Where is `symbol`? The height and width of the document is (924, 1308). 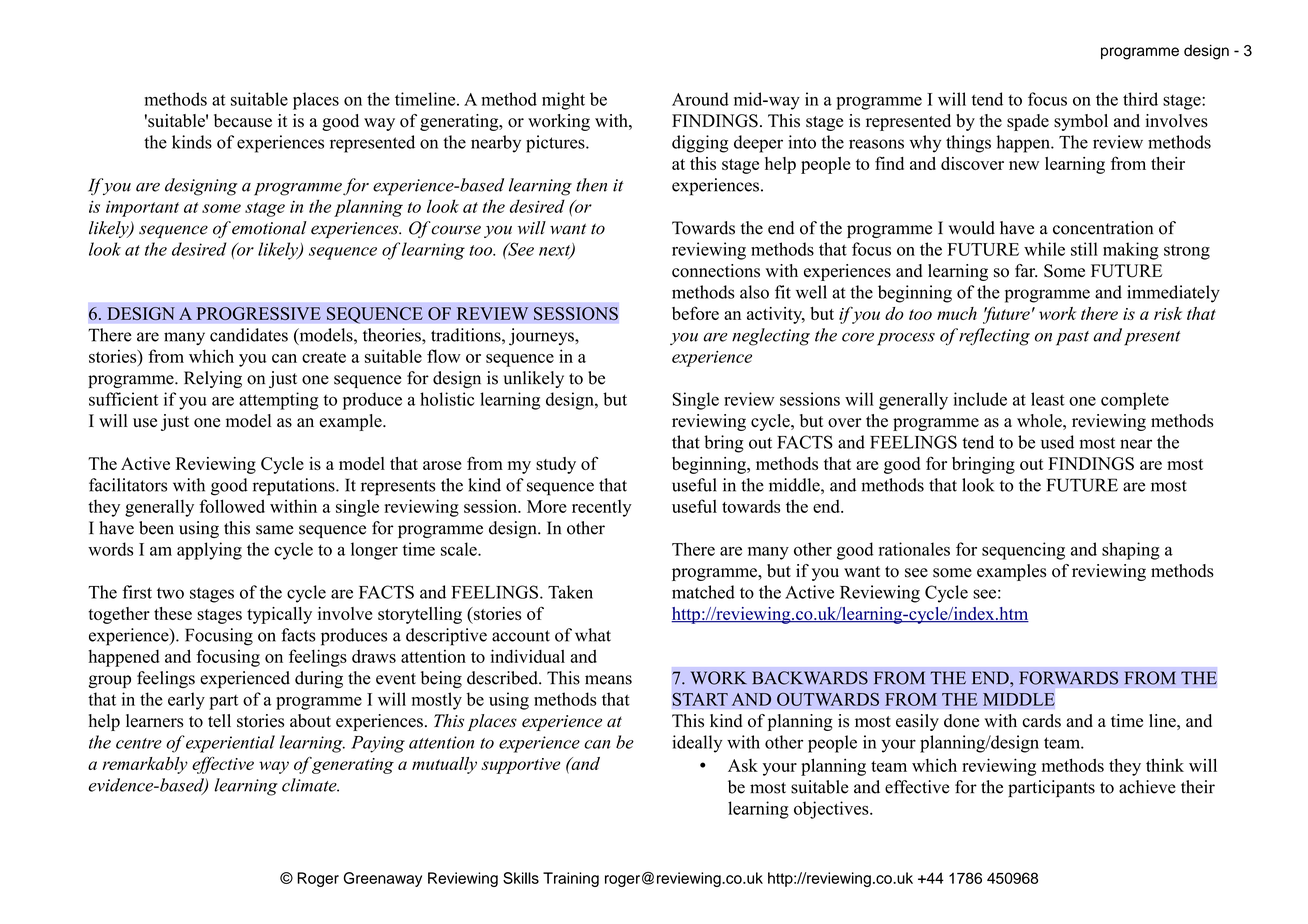
symbol is located at coordinates (1081, 122).
